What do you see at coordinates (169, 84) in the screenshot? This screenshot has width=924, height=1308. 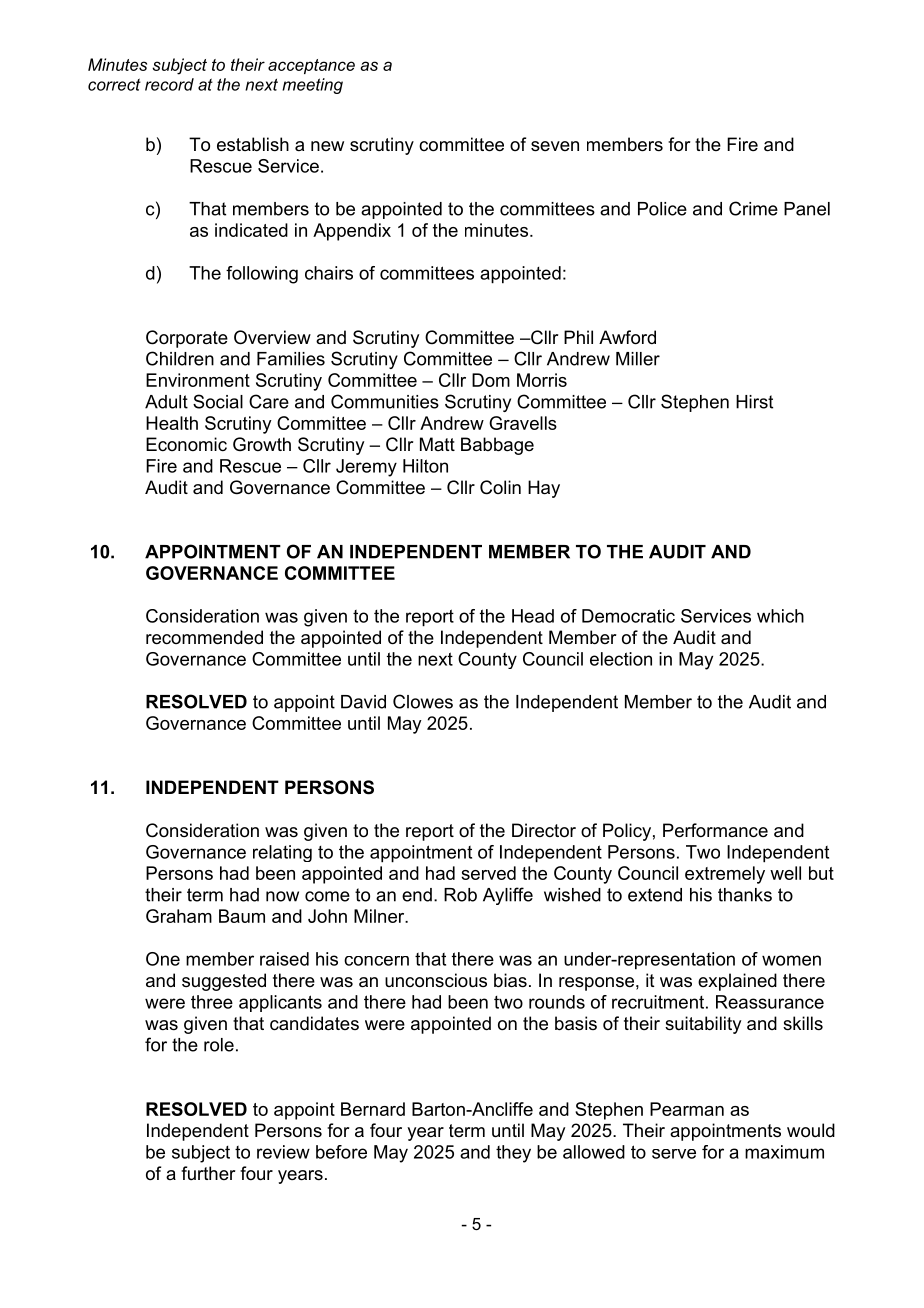 I see `record` at bounding box center [169, 84].
